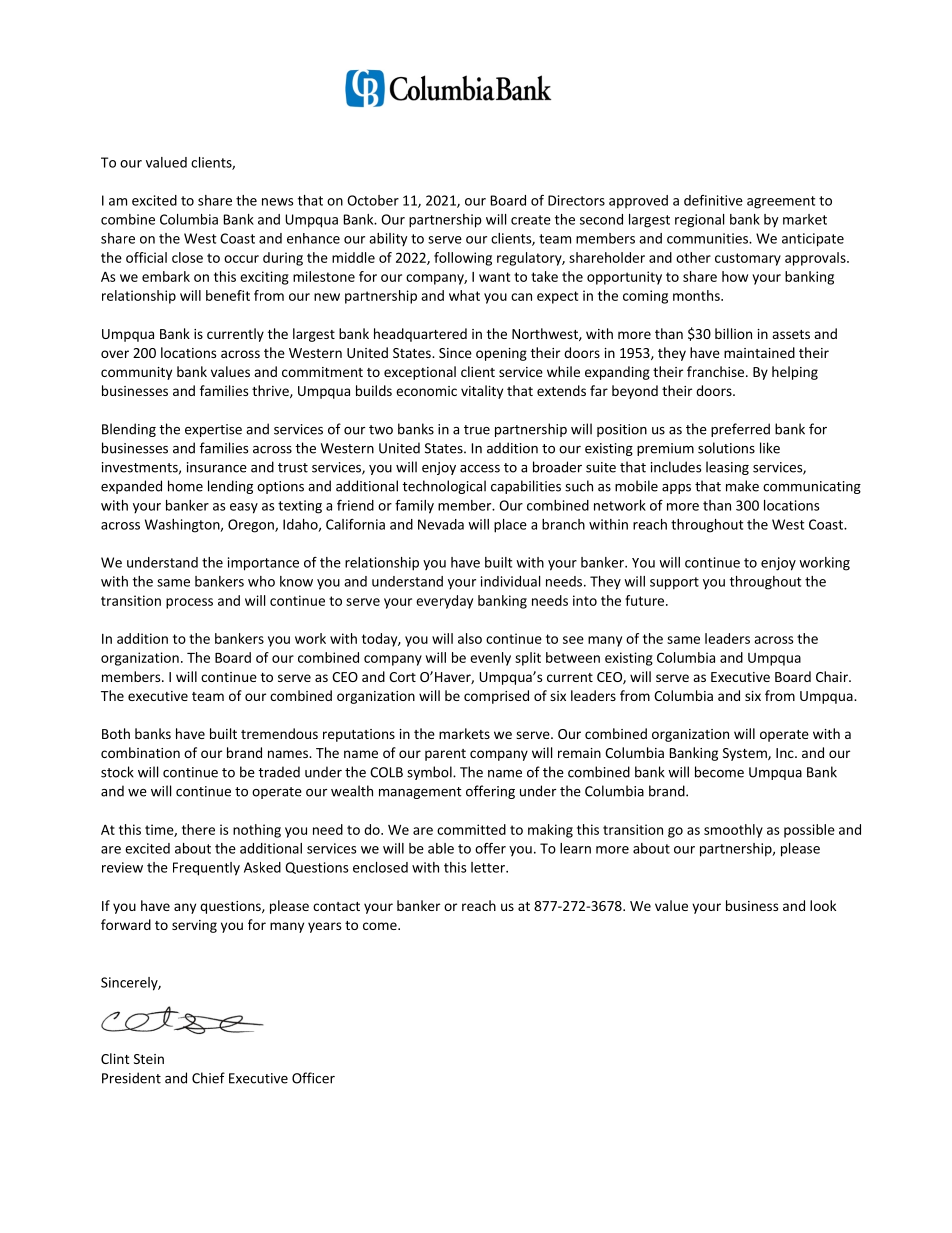 The image size is (952, 1233). I want to click on Chief, so click(208, 1078).
